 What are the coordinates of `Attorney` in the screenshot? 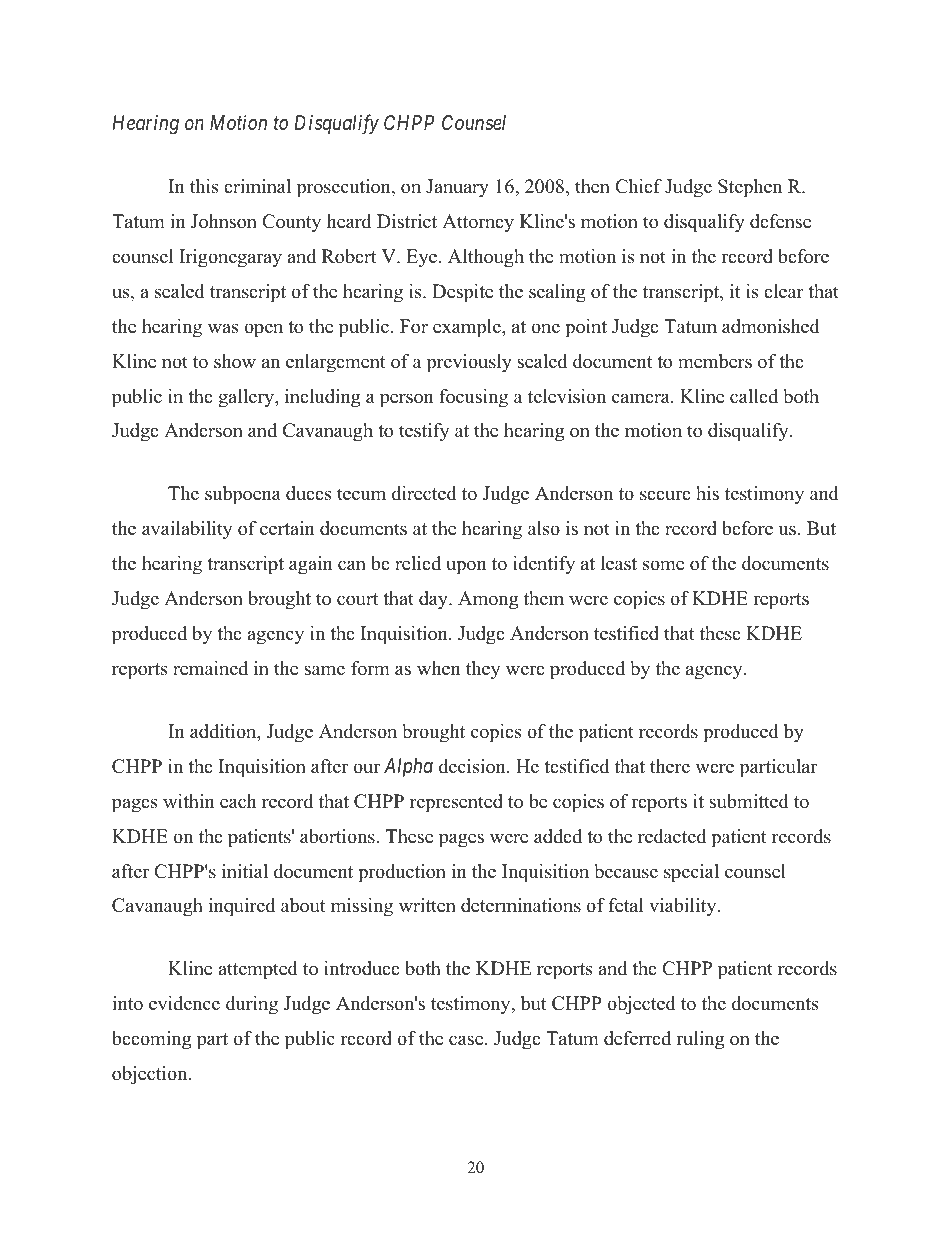 It's located at (478, 223).
